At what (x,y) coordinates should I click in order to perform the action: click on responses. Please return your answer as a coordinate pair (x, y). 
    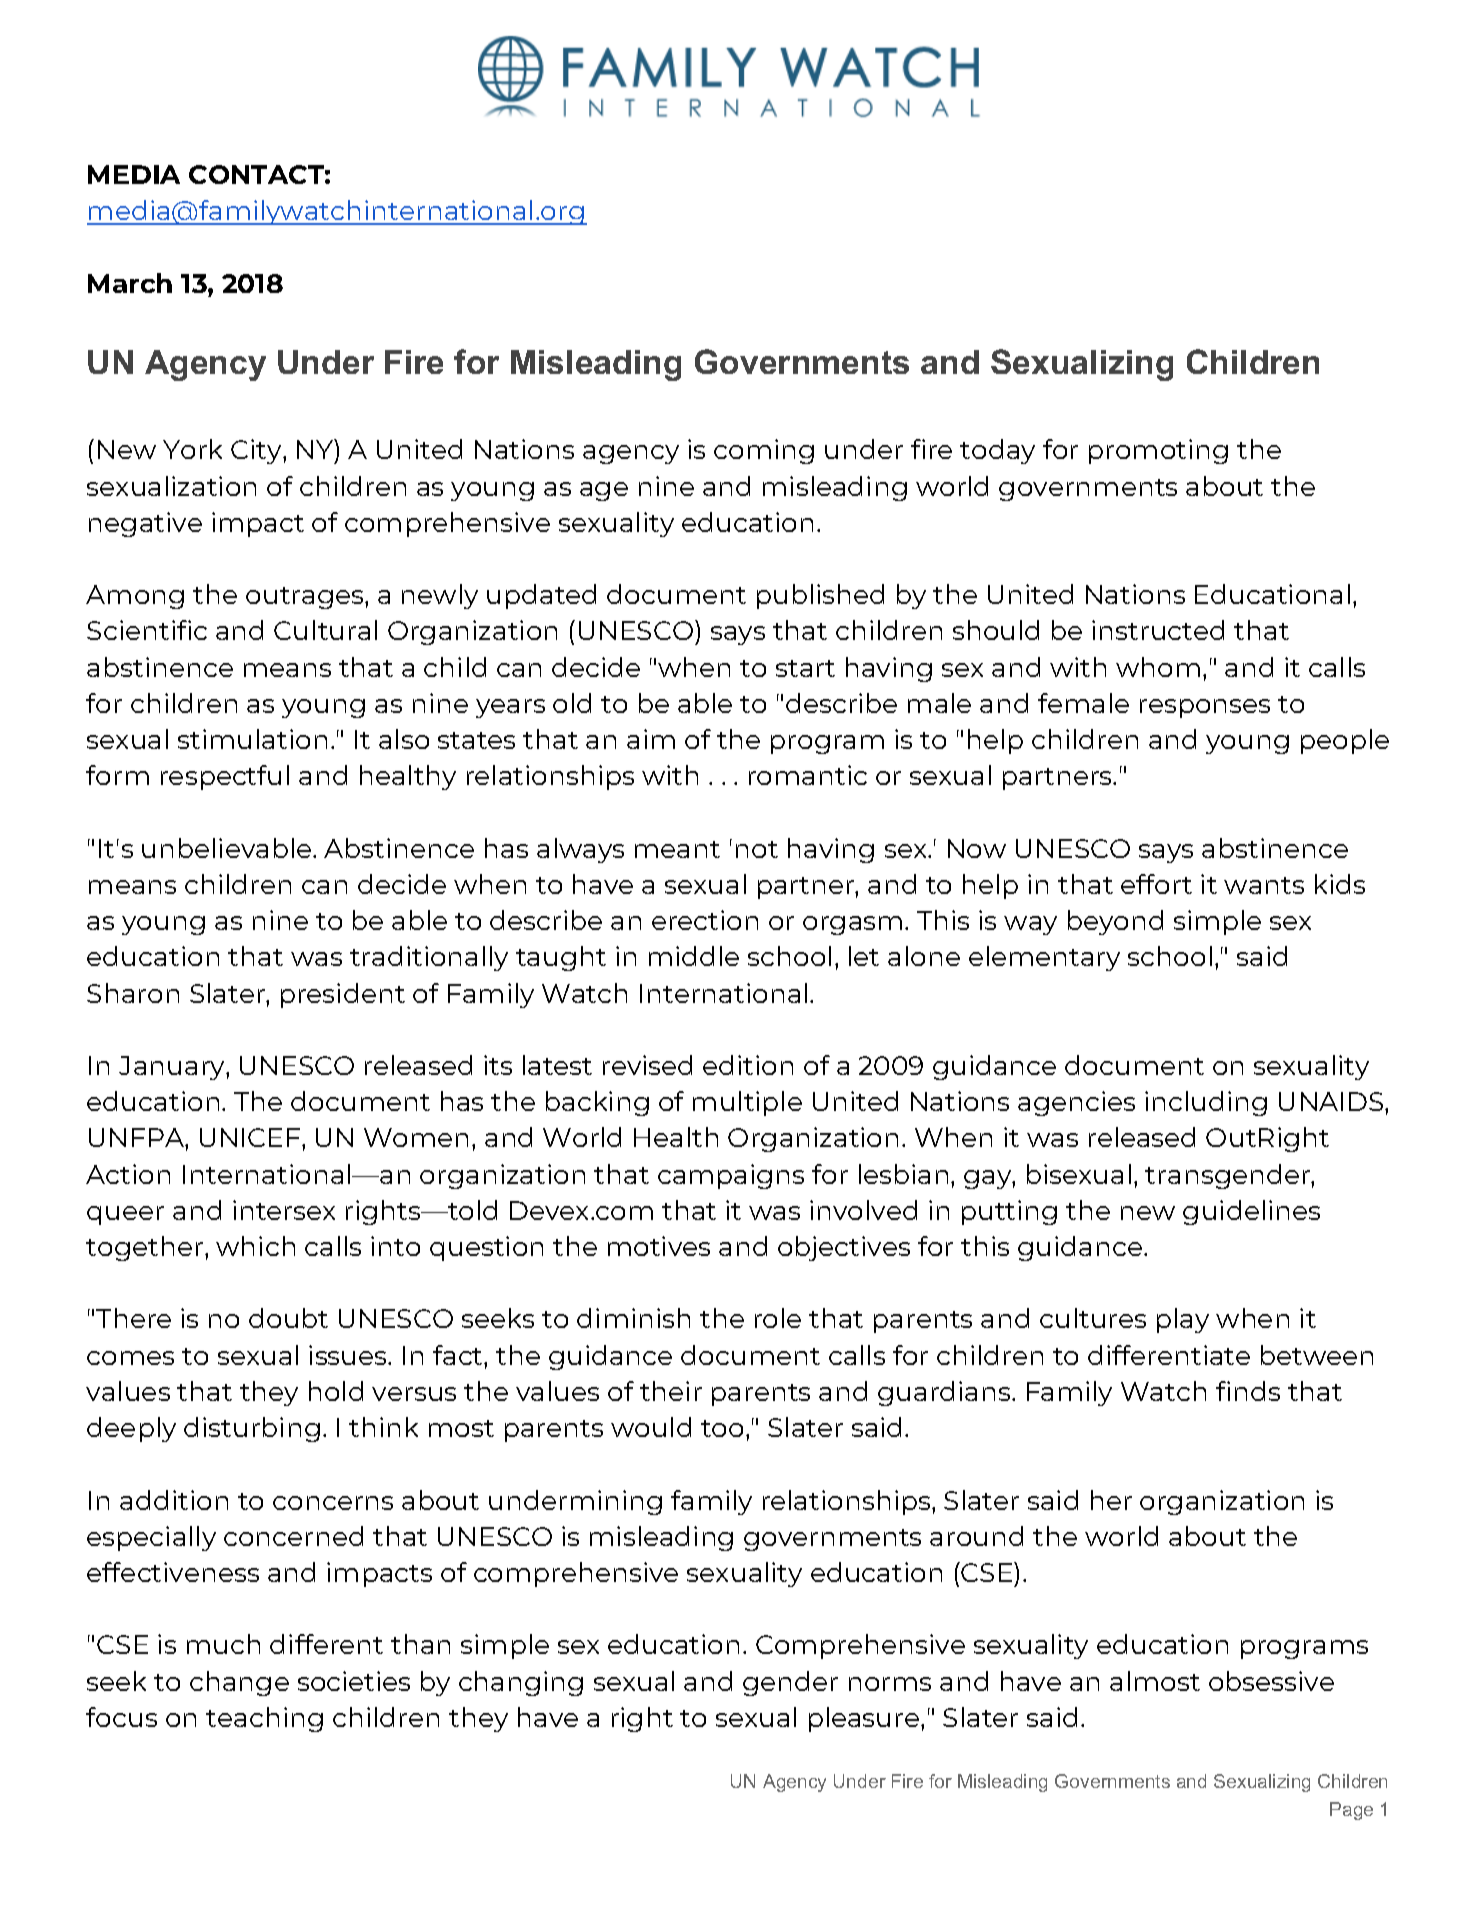
    Looking at the image, I should click on (1205, 708).
